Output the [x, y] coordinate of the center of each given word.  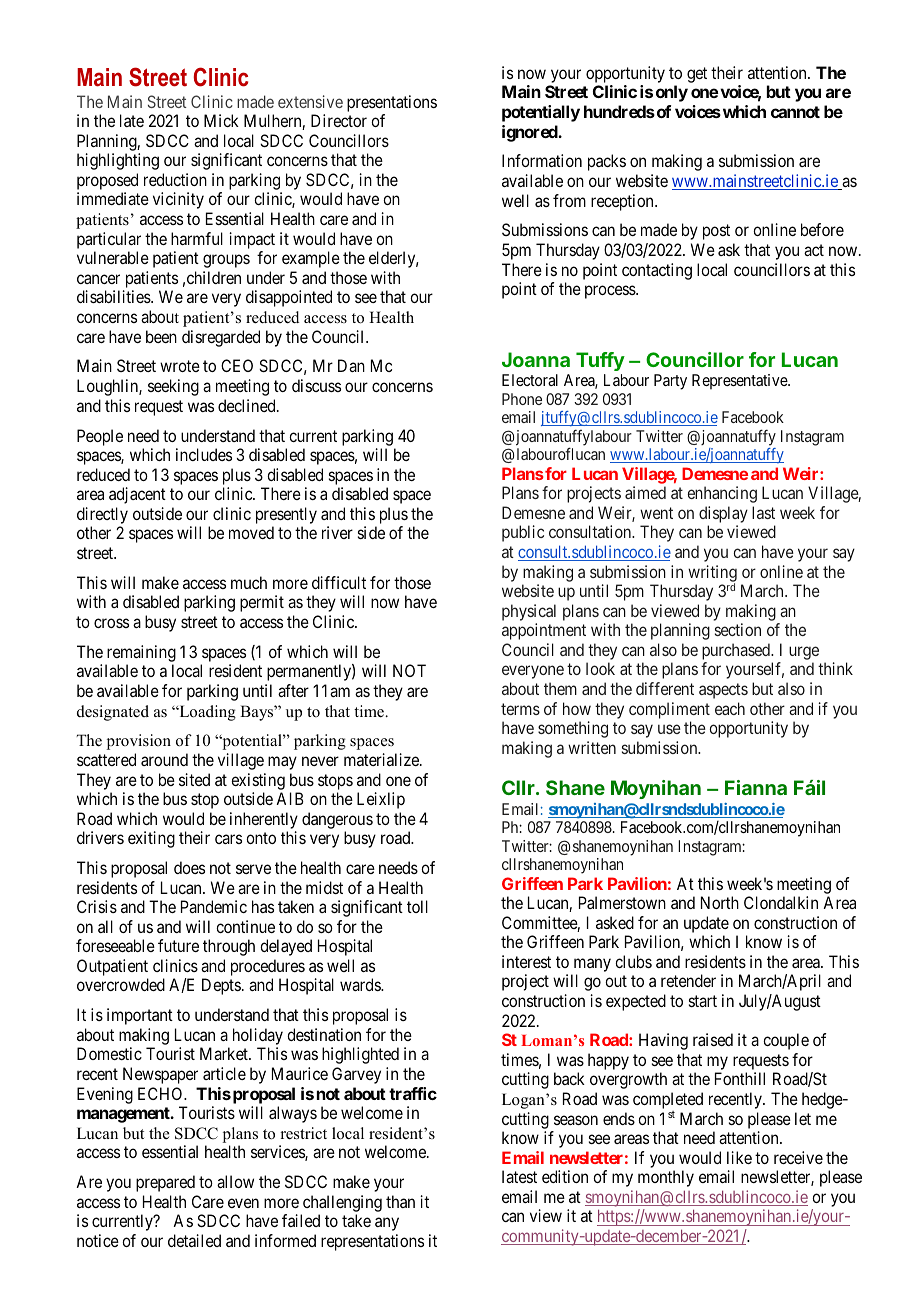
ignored [530, 133]
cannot [795, 112]
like [739, 1157]
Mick [221, 120]
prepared [165, 1183]
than [400, 1201]
